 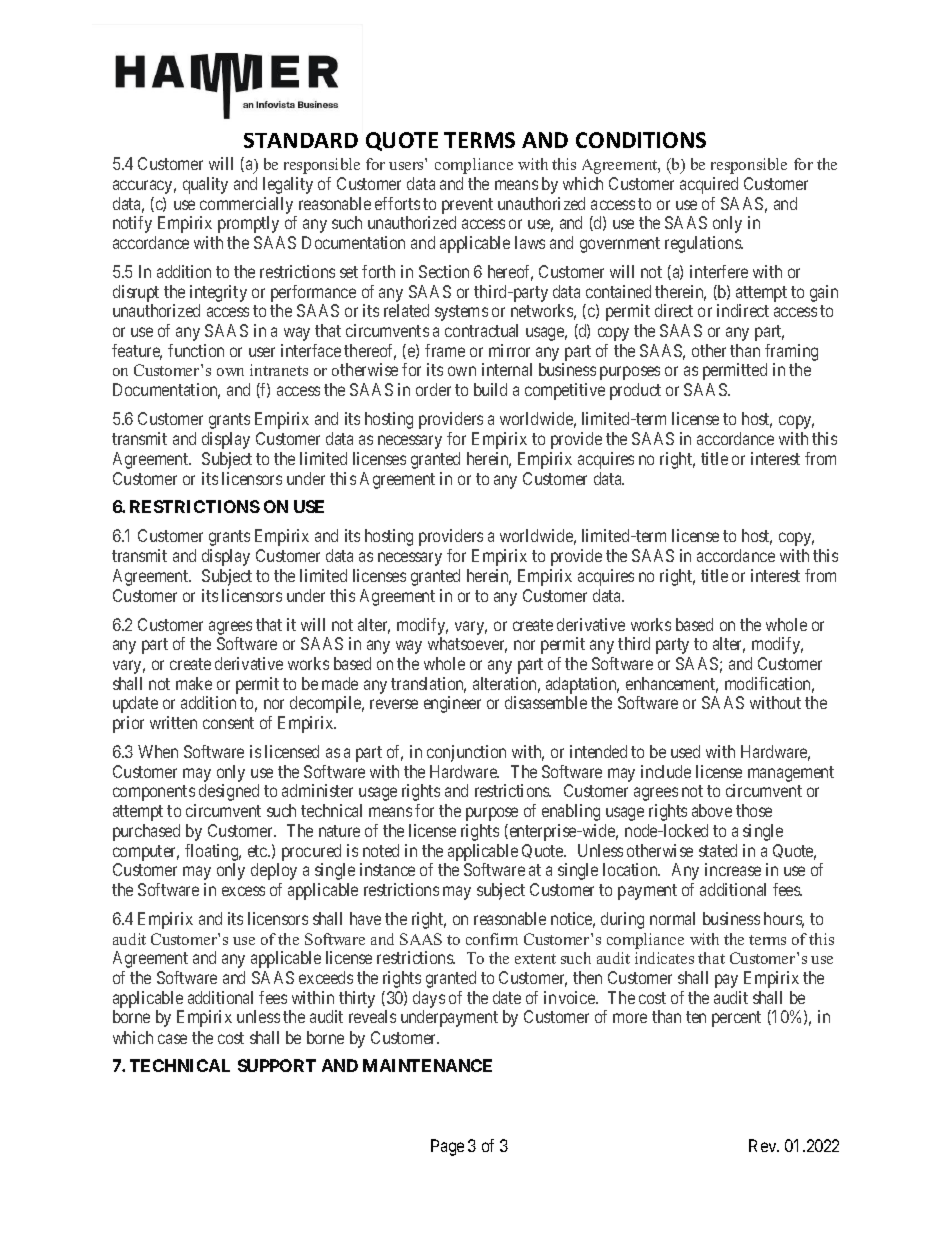 I want to click on SUPPORT, so click(x=277, y=1065).
